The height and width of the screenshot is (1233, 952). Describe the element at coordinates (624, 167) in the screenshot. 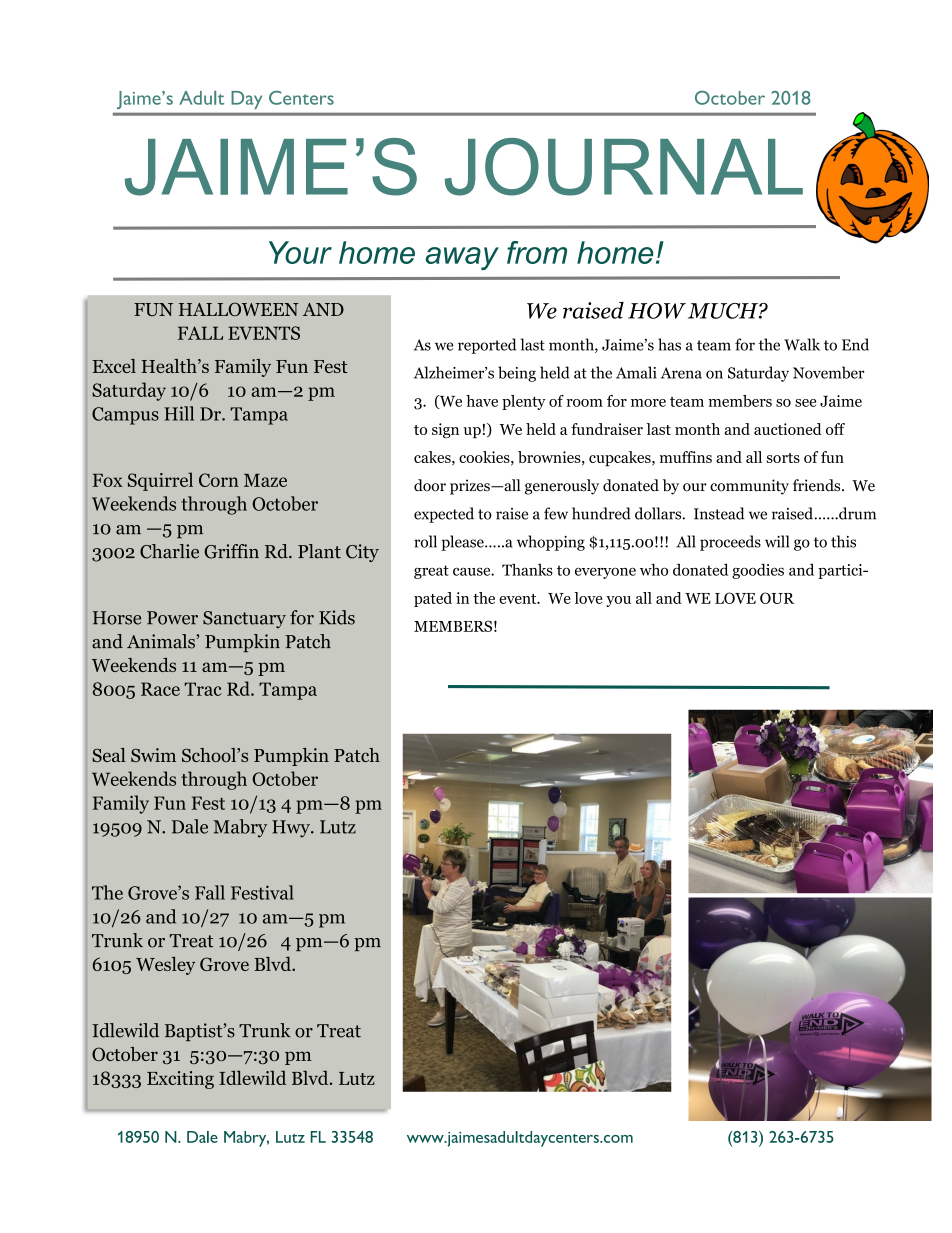

I see `JOURNAL` at that location.
